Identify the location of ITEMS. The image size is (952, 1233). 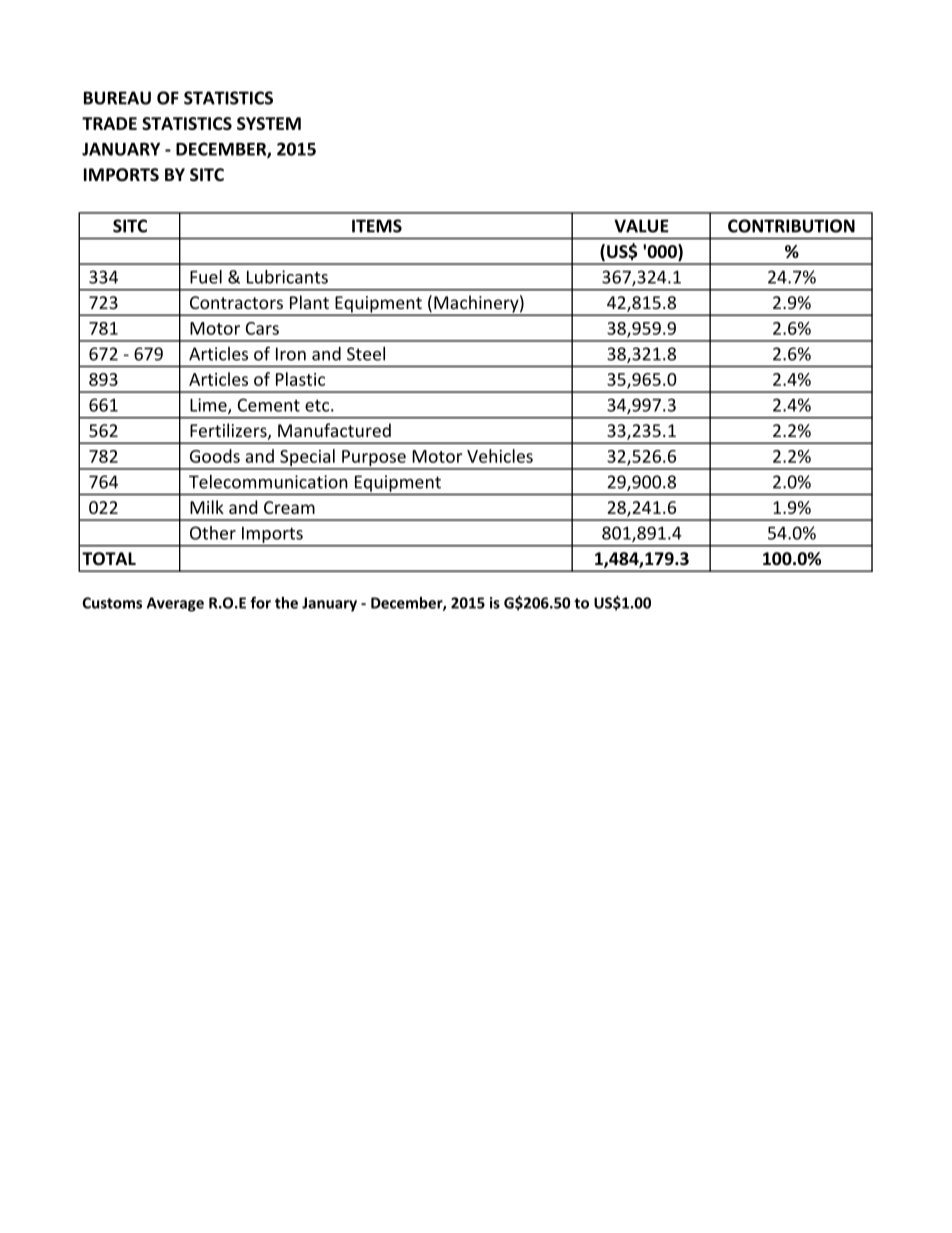
(377, 226).
